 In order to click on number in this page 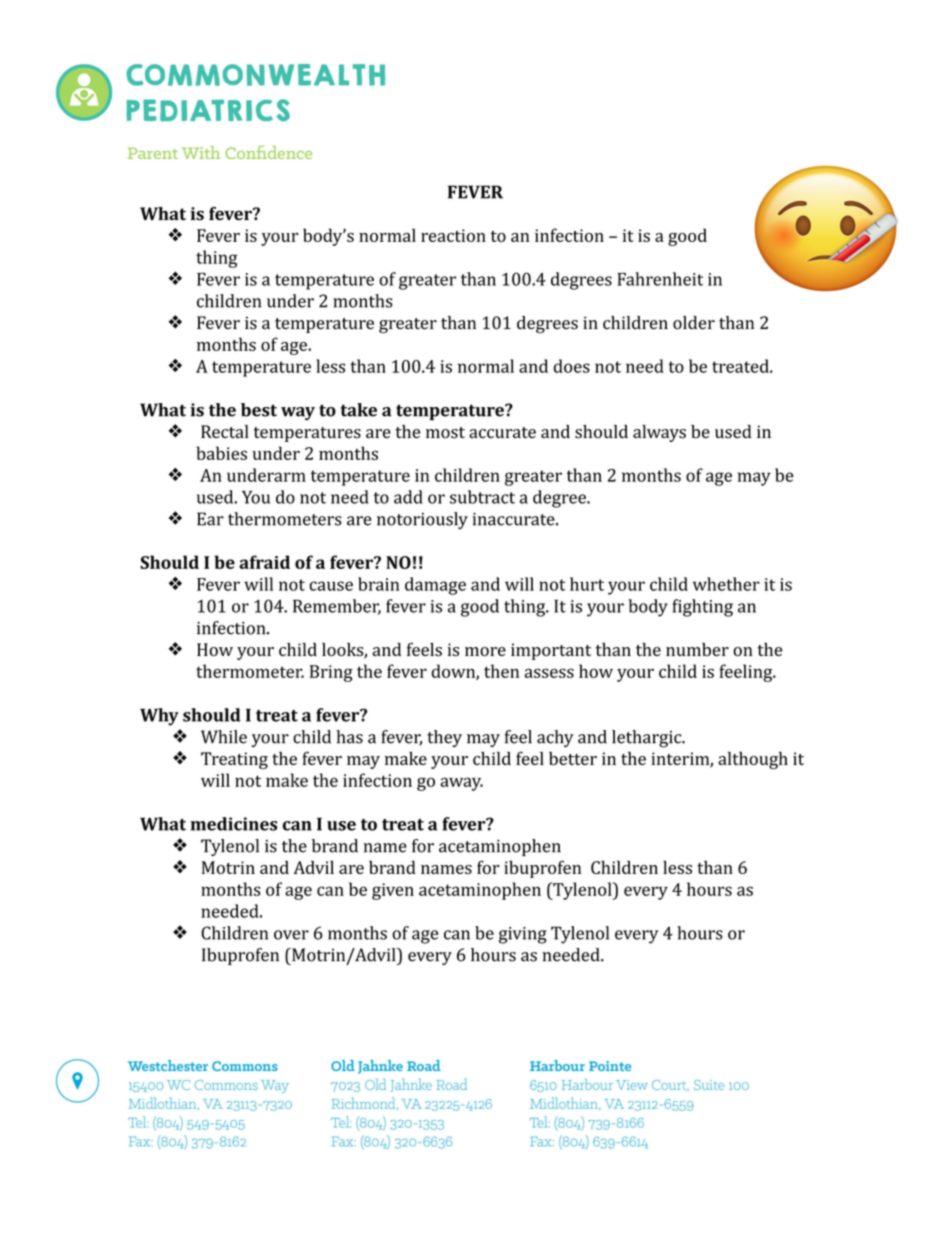, I will do `click(697, 649)`.
